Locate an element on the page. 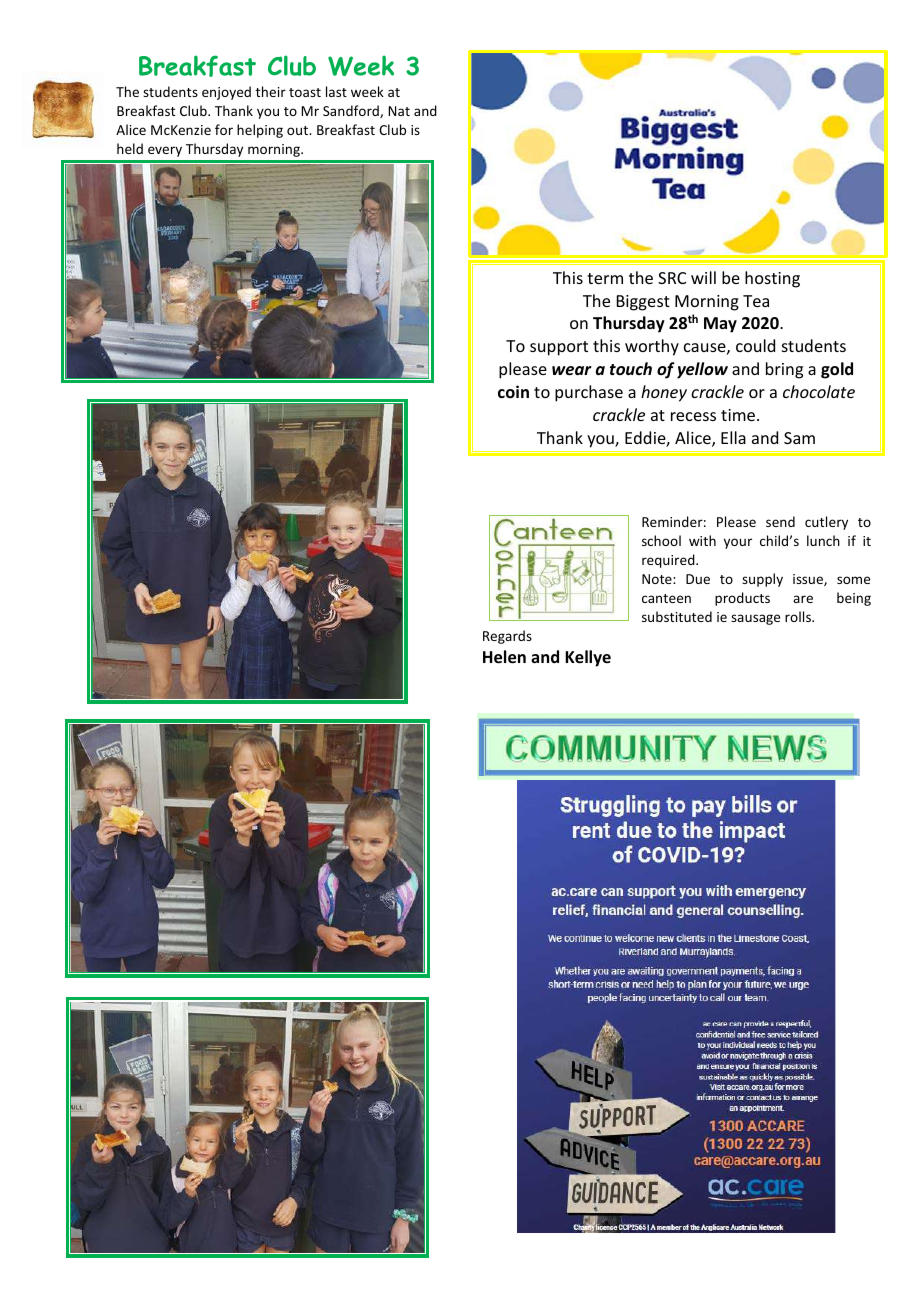 The width and height of the image is (924, 1308). coin is located at coordinates (513, 391).
